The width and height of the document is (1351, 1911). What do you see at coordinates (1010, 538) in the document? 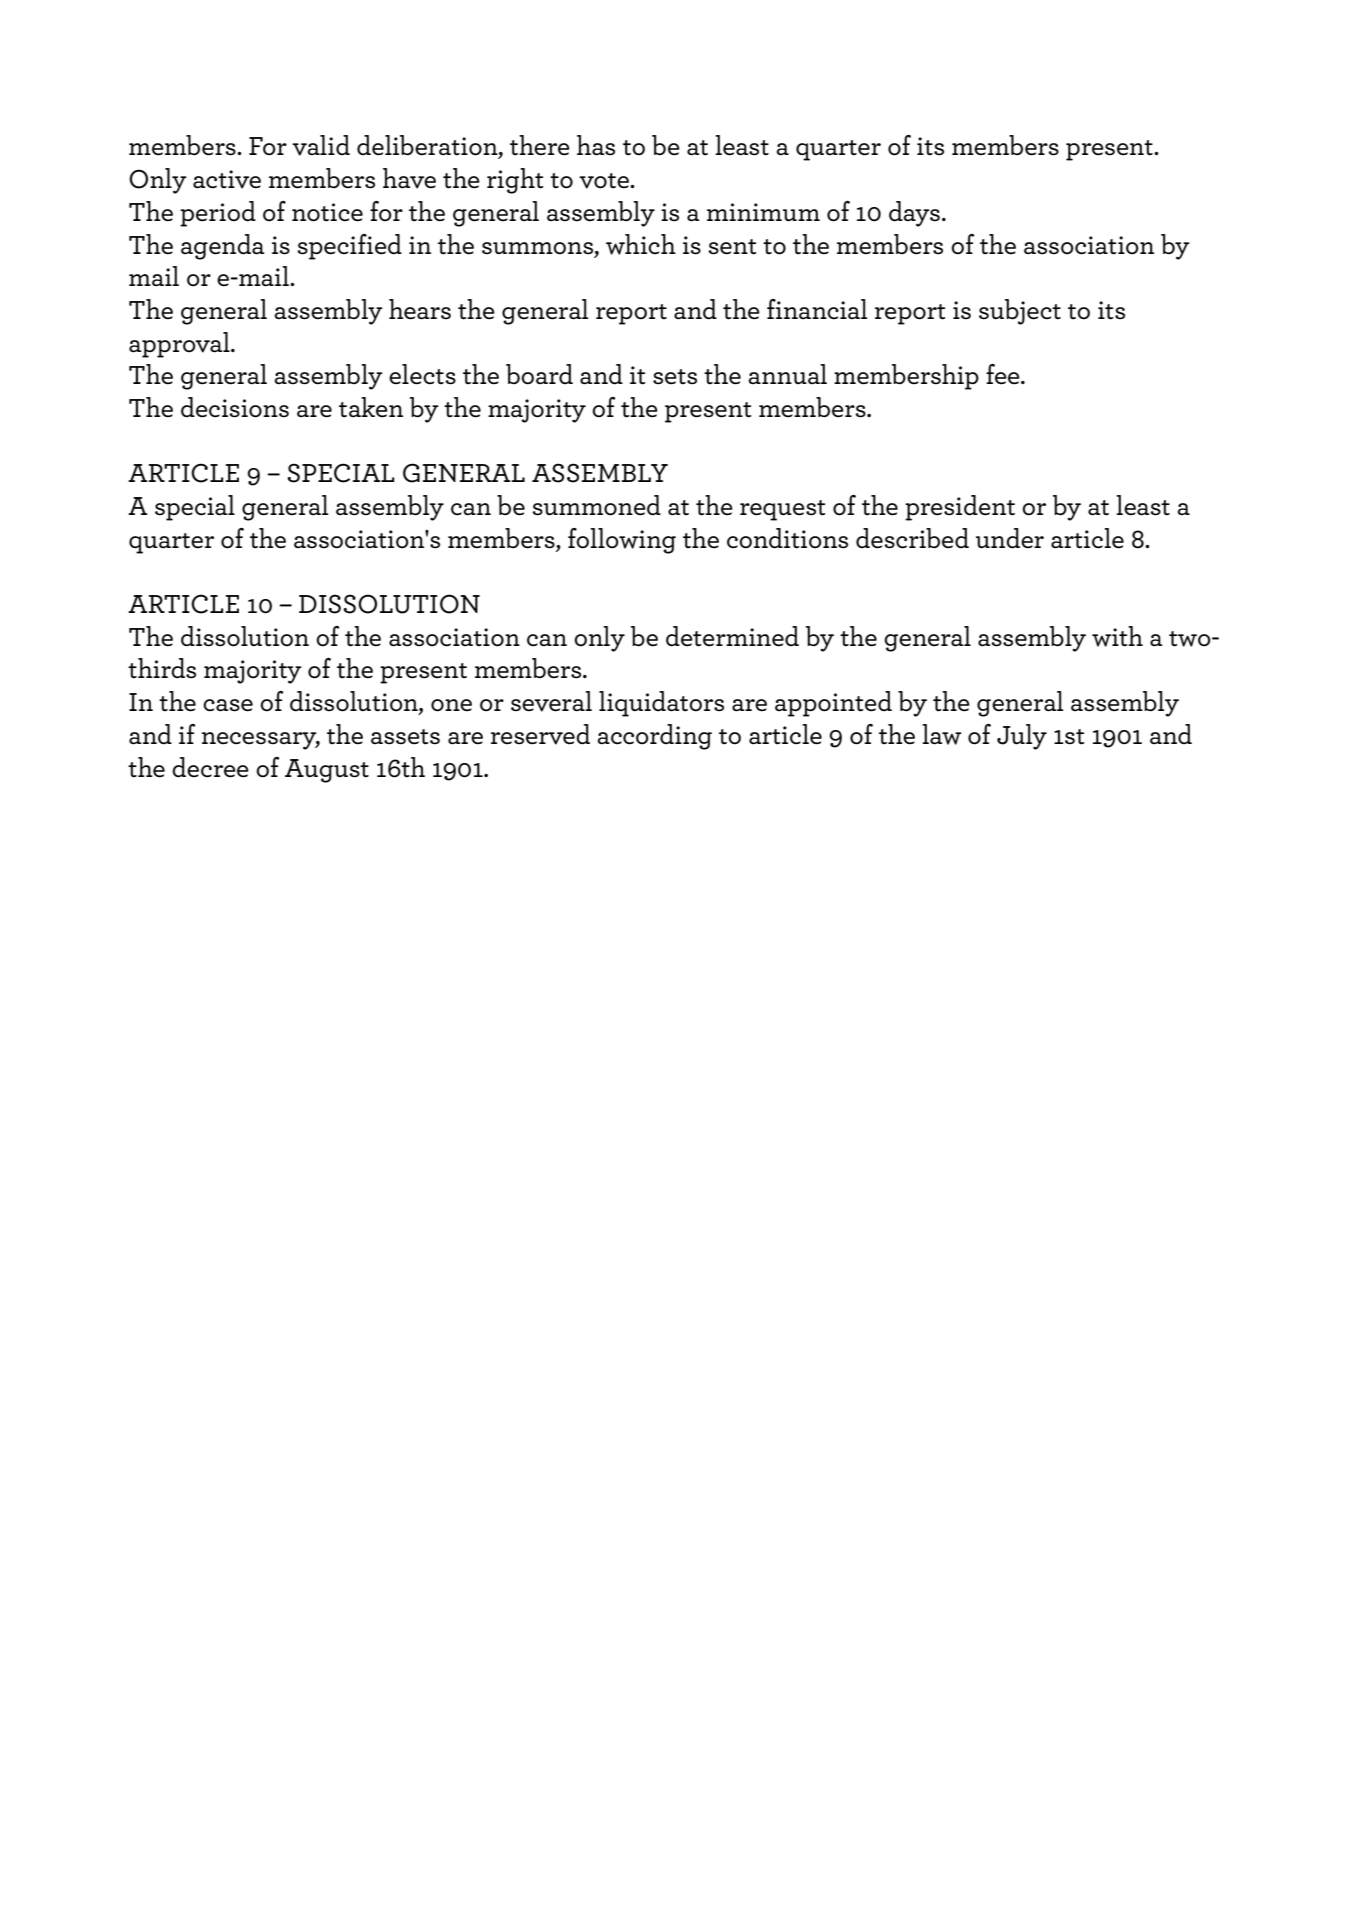
I see `under` at bounding box center [1010, 538].
